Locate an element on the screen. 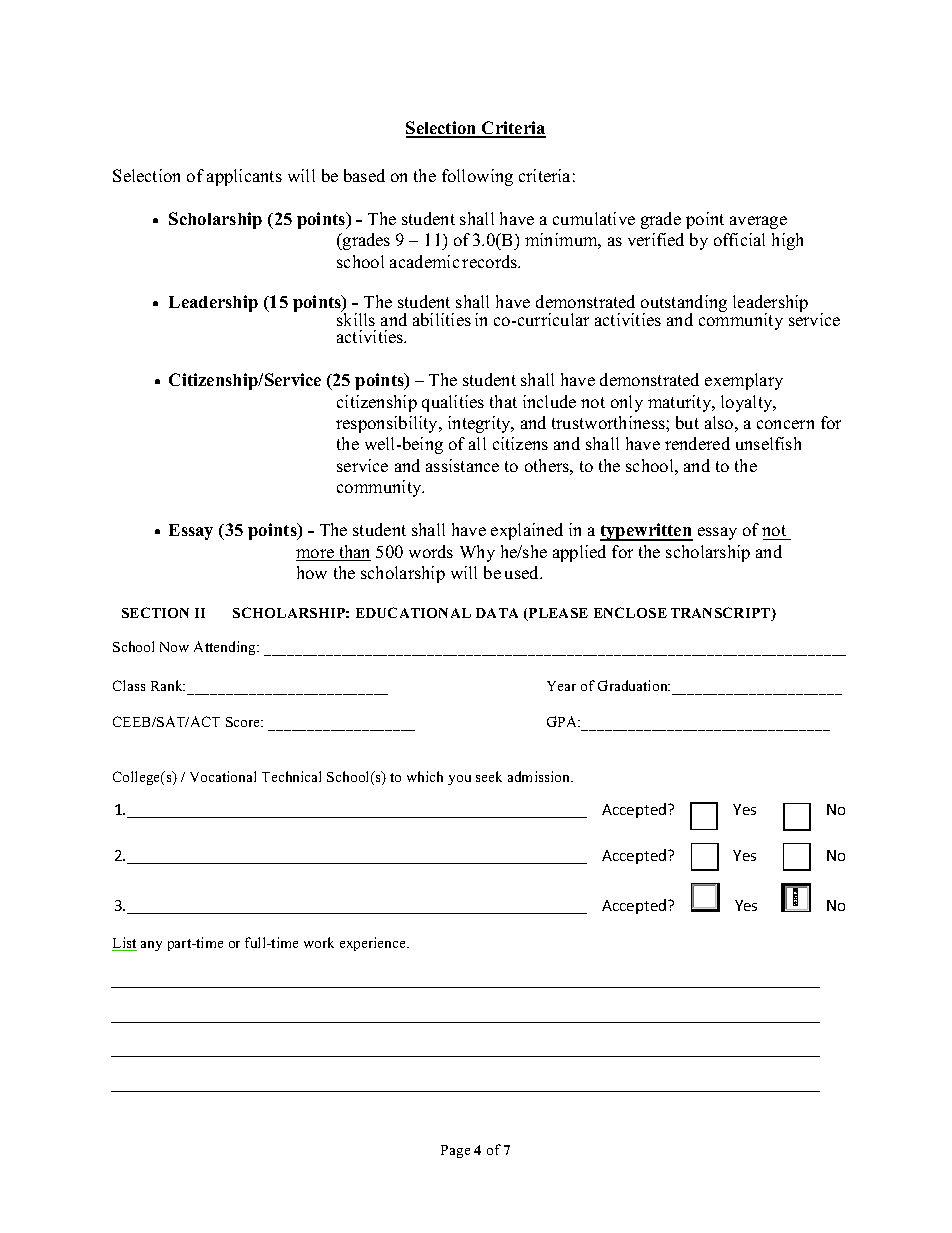 The width and height of the screenshot is (952, 1233). average is located at coordinates (758, 222).
